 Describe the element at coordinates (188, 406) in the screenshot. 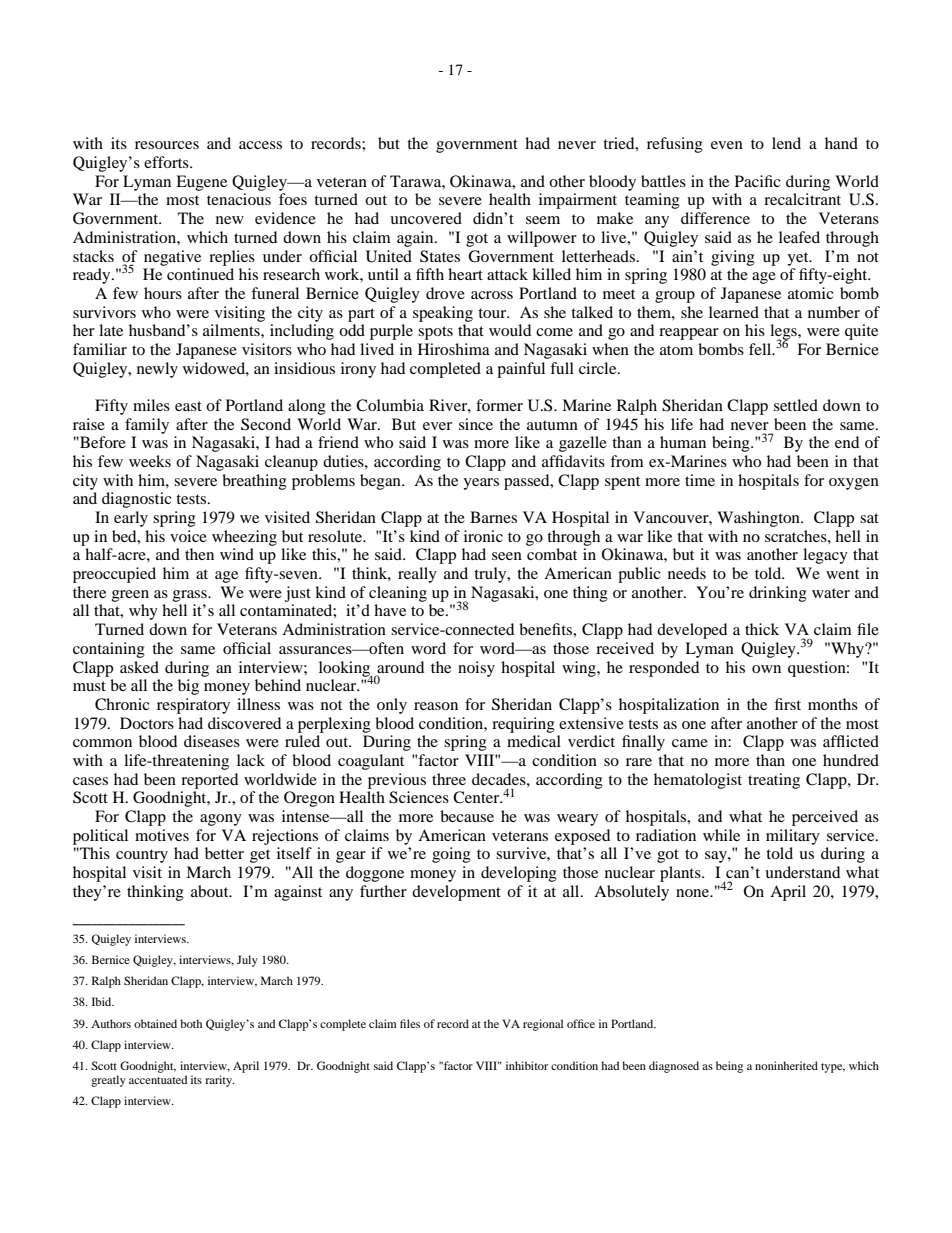

I see `east` at that location.
